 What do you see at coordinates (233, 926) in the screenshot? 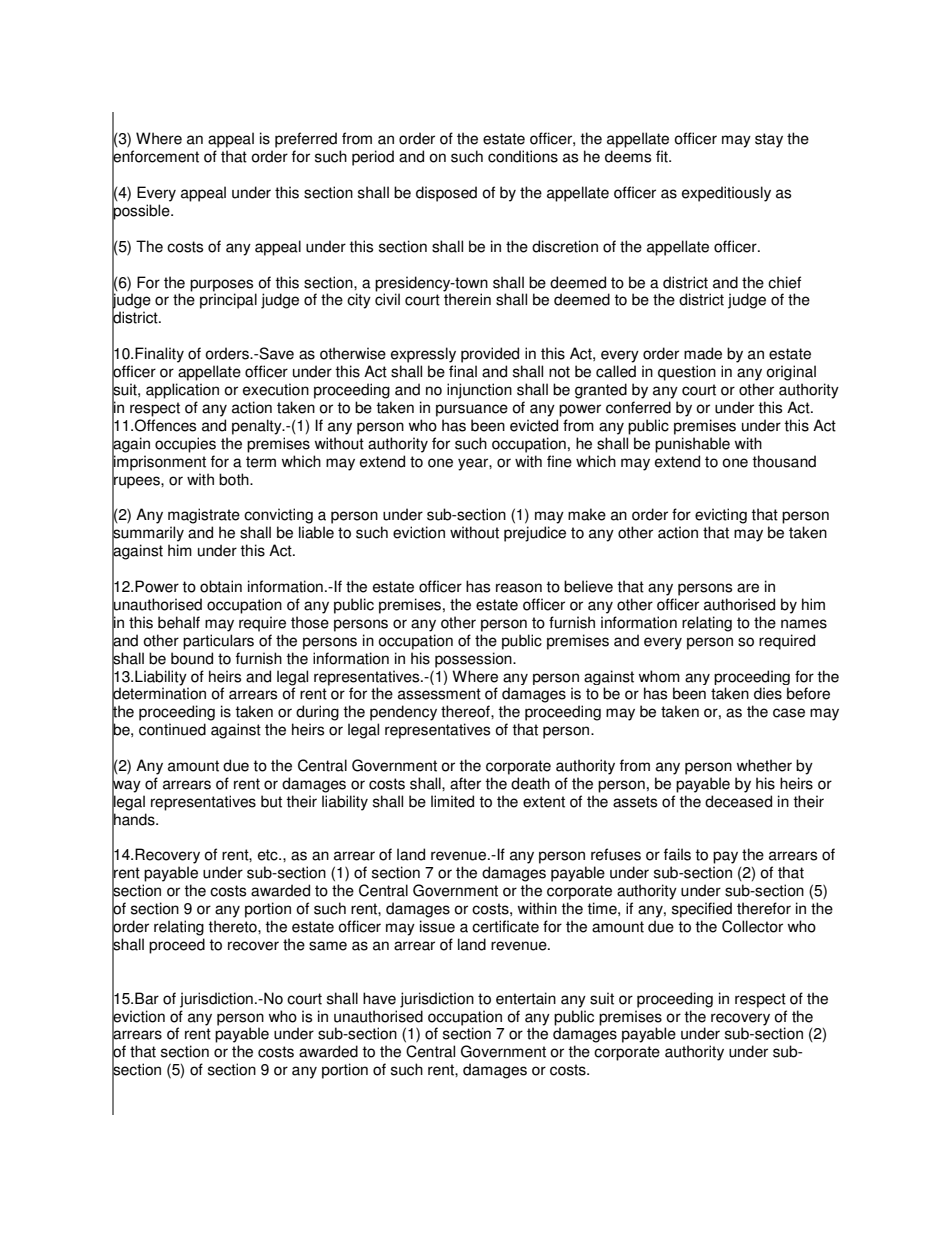
I see `thereto` at bounding box center [233, 926].
